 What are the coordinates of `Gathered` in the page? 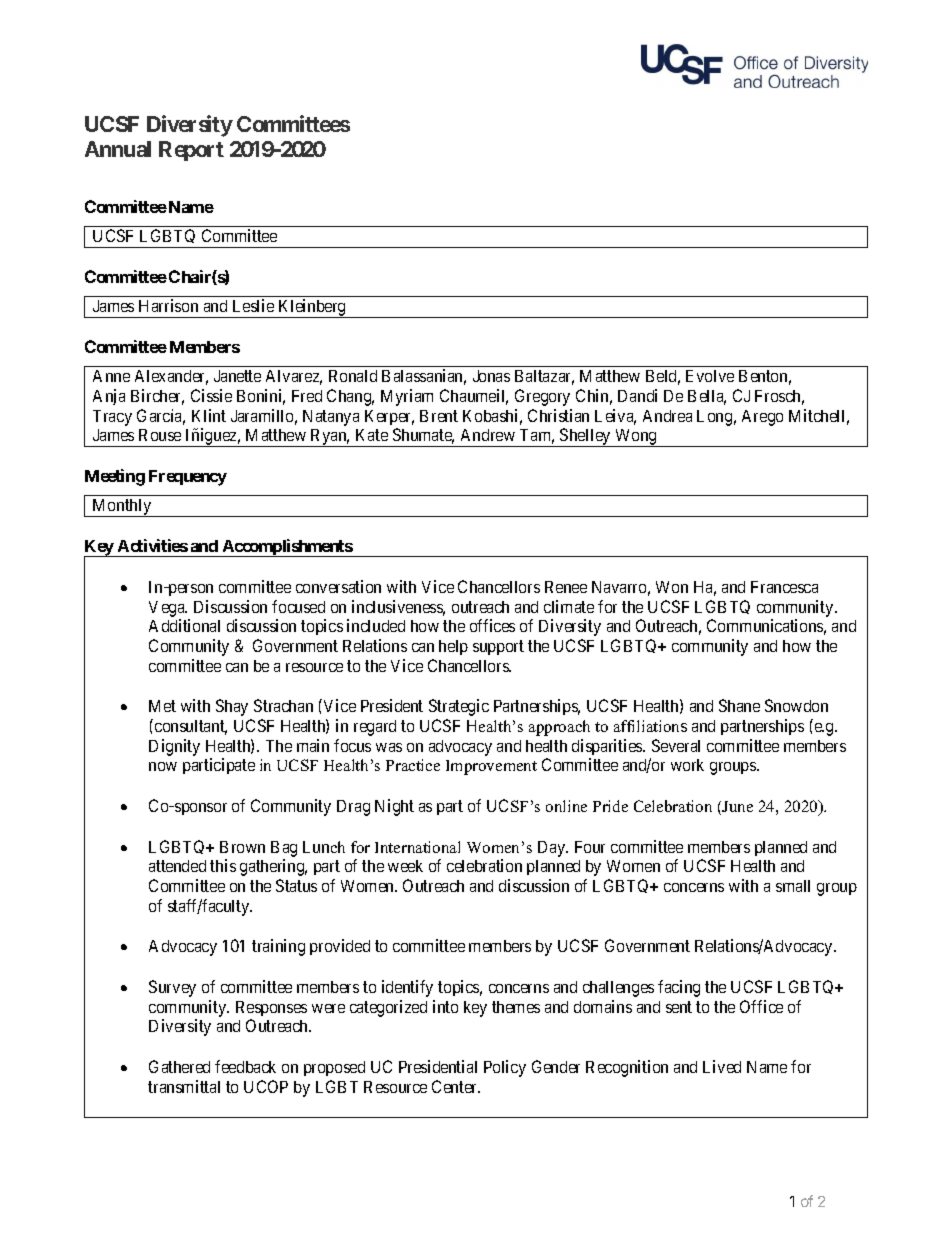 It's located at (179, 1066).
